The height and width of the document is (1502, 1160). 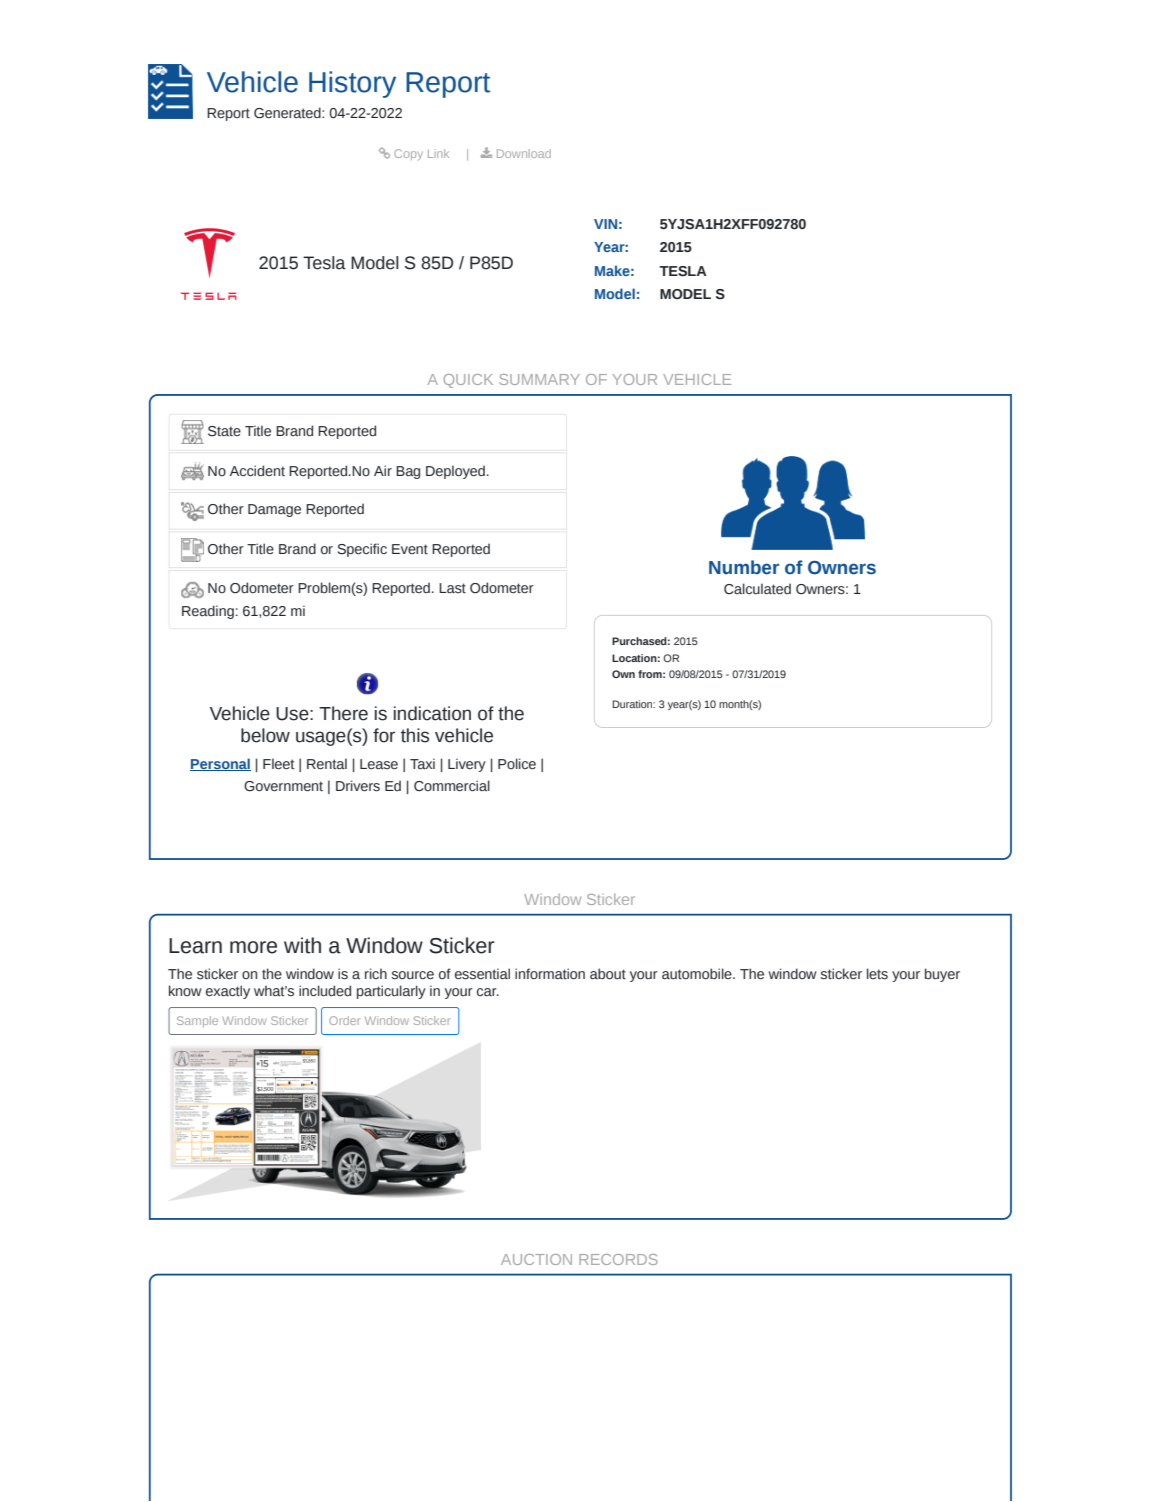 What do you see at coordinates (265, 735) in the document?
I see `below` at bounding box center [265, 735].
